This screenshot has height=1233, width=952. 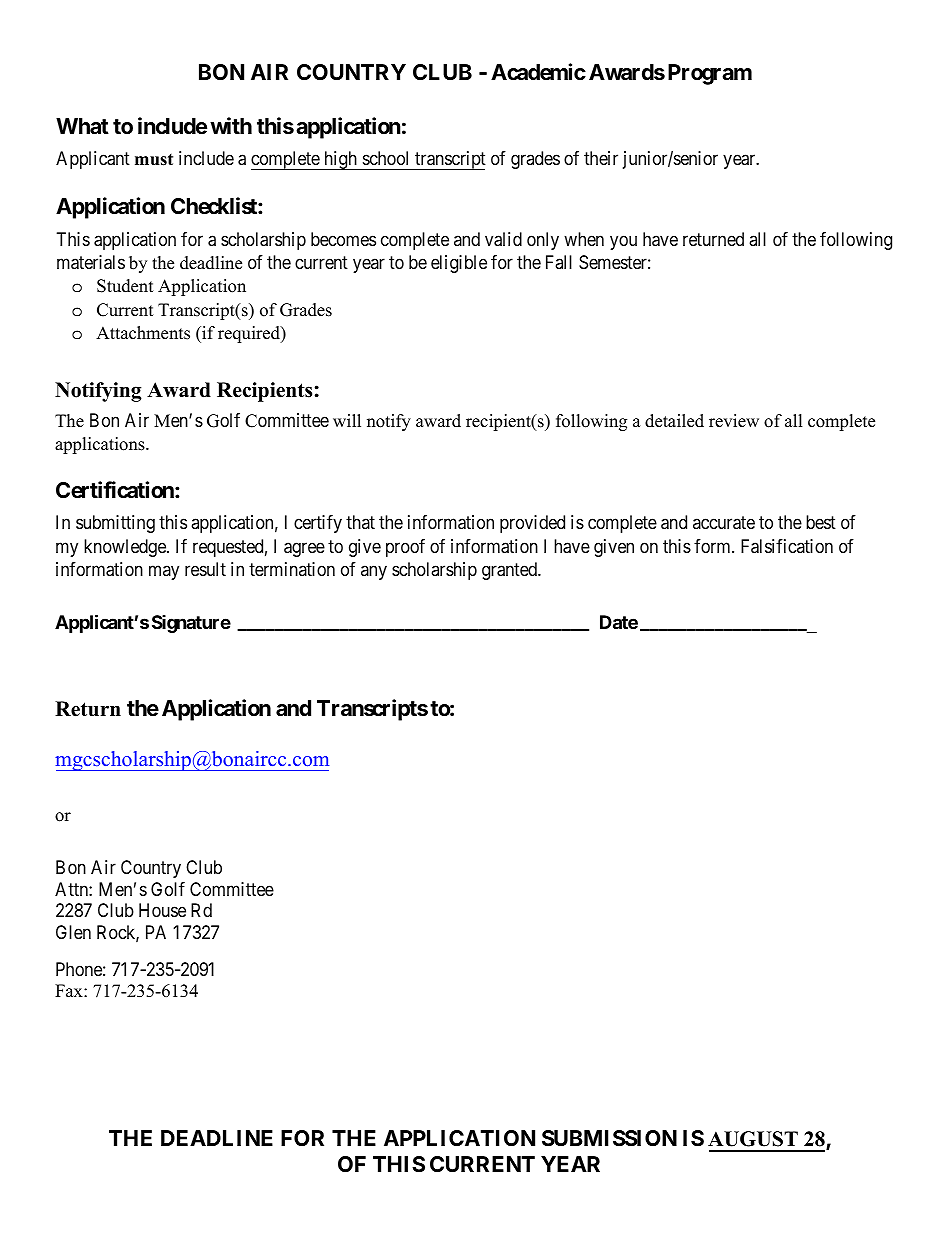 What do you see at coordinates (143, 333) in the screenshot?
I see `Attachments` at bounding box center [143, 333].
